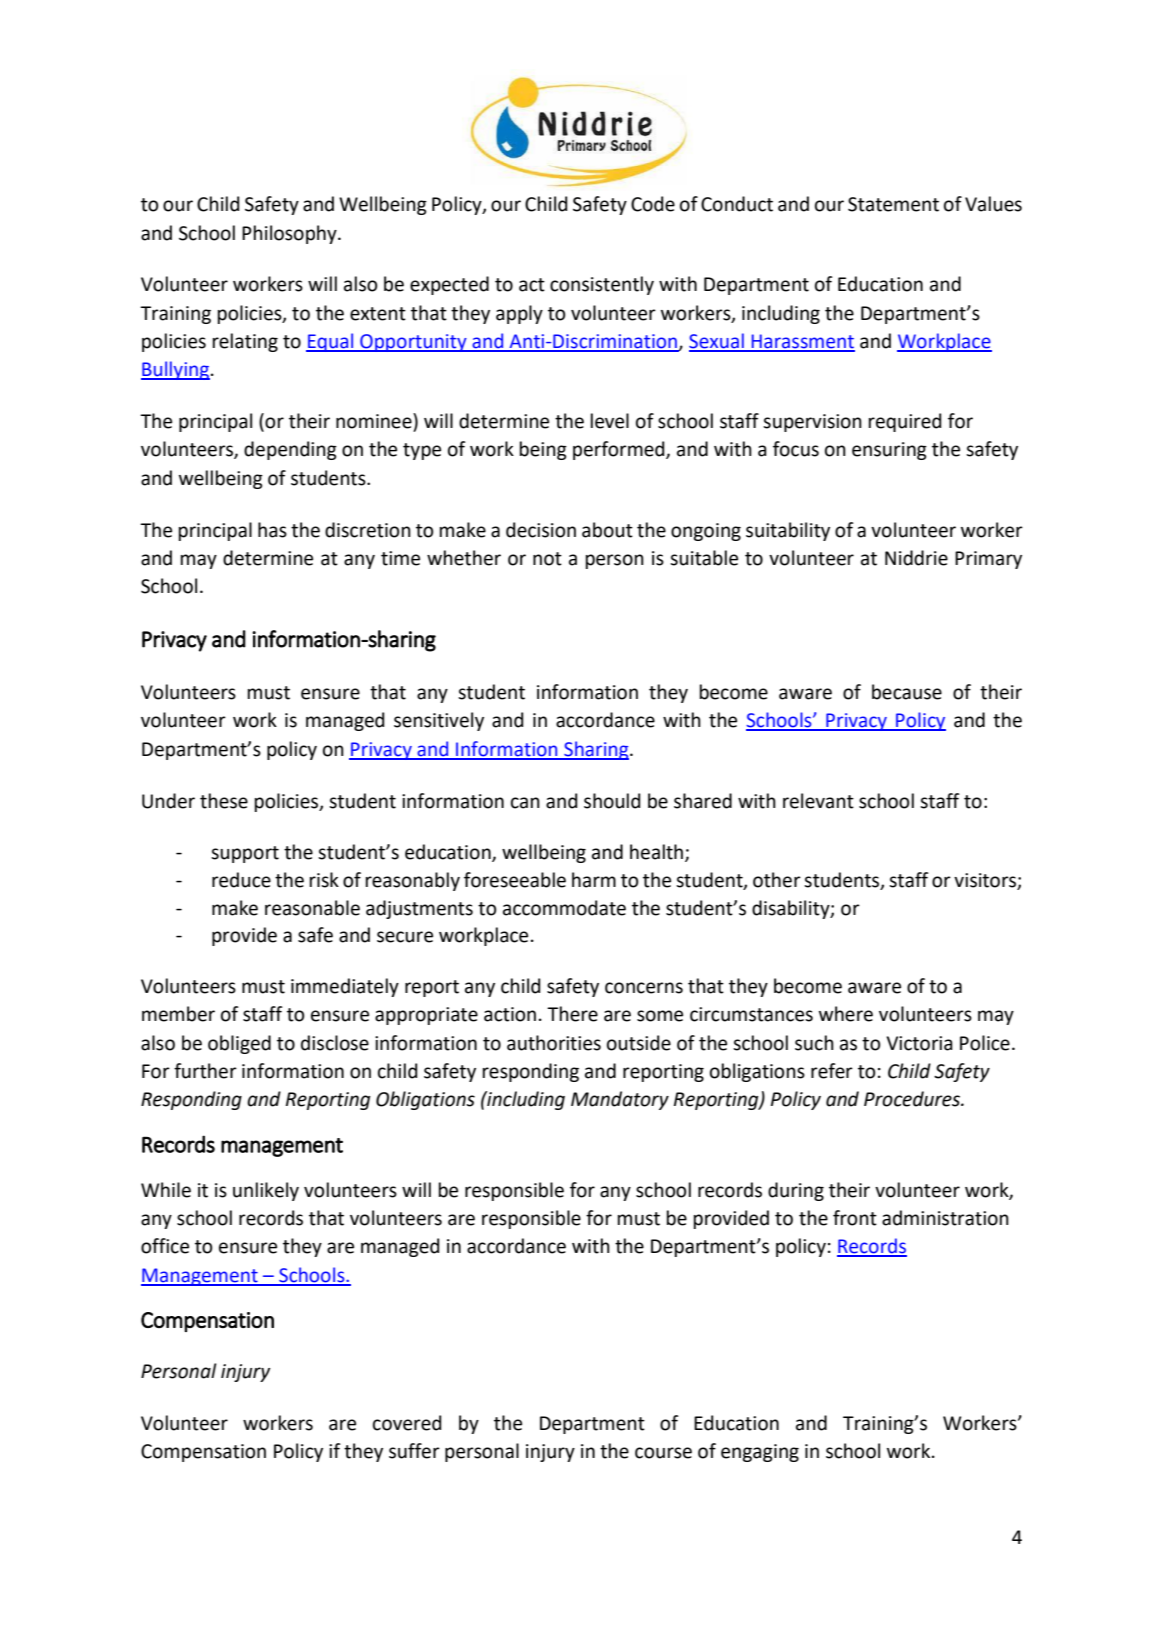  What do you see at coordinates (893, 204) in the document?
I see `Statement` at bounding box center [893, 204].
